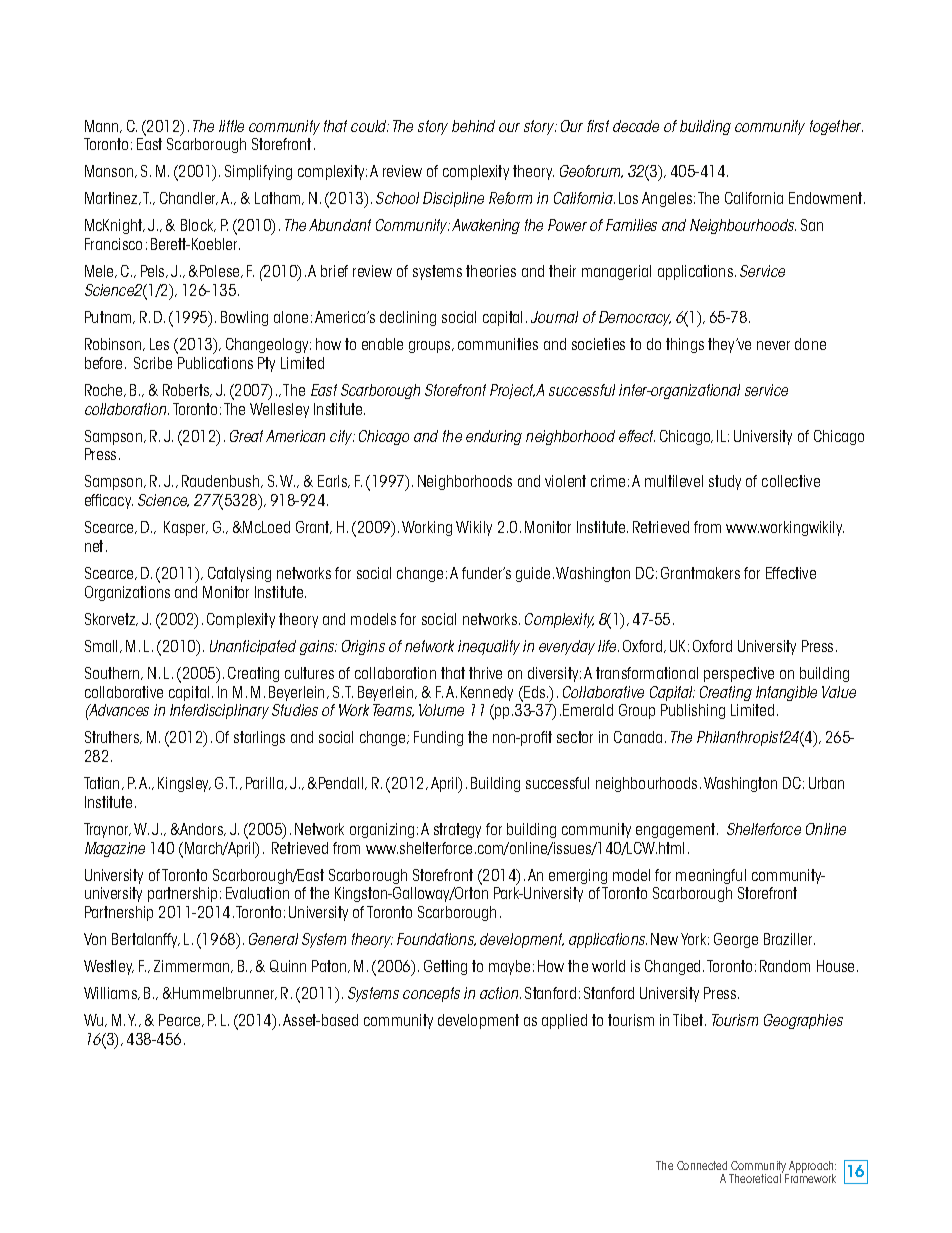 The width and height of the page is (952, 1233). I want to click on Kingsley, so click(184, 784).
